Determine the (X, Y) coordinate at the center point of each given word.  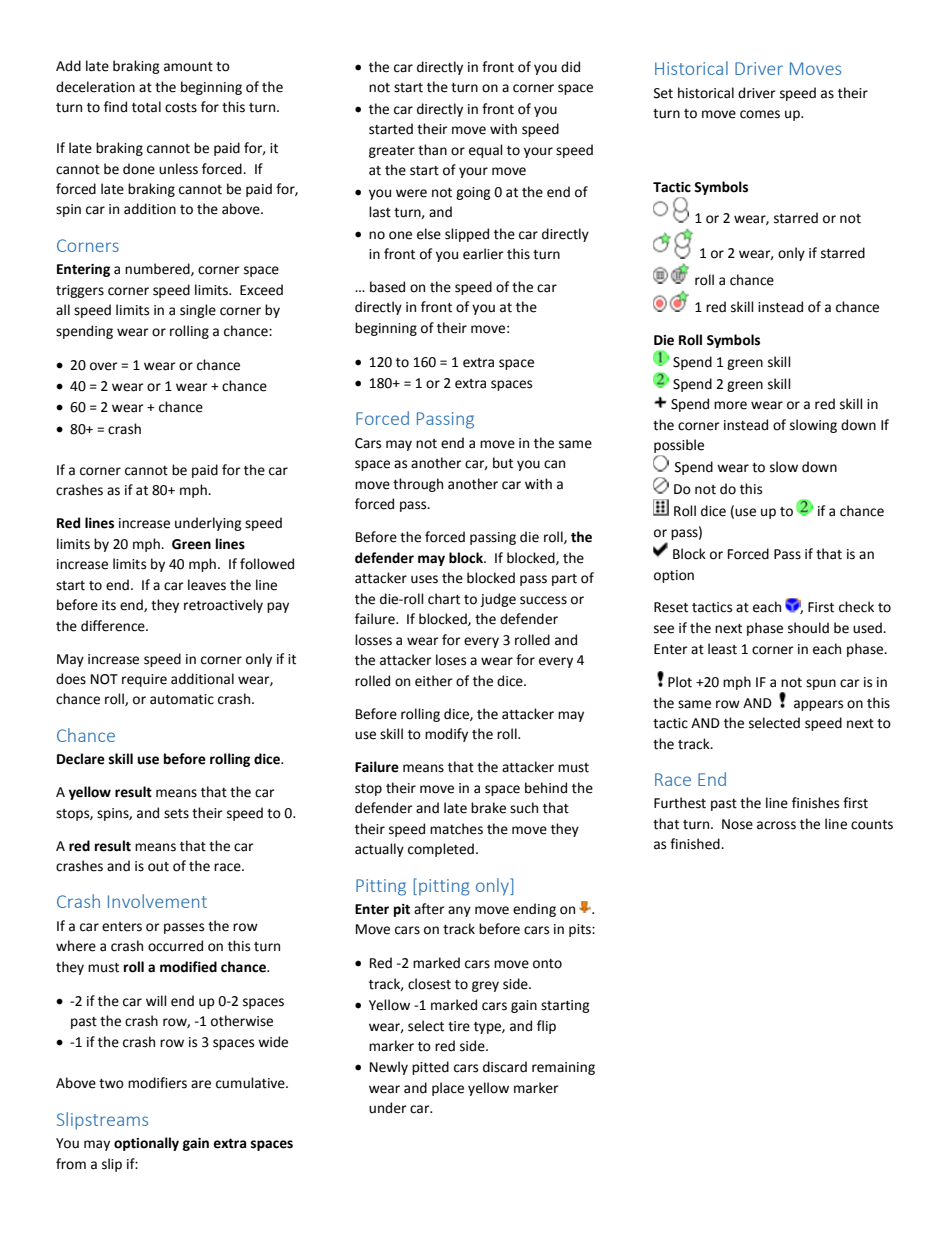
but (503, 463)
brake (488, 808)
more (730, 405)
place (448, 1089)
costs (181, 108)
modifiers (157, 1083)
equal (486, 151)
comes (760, 114)
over (104, 366)
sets (176, 814)
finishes (815, 803)
